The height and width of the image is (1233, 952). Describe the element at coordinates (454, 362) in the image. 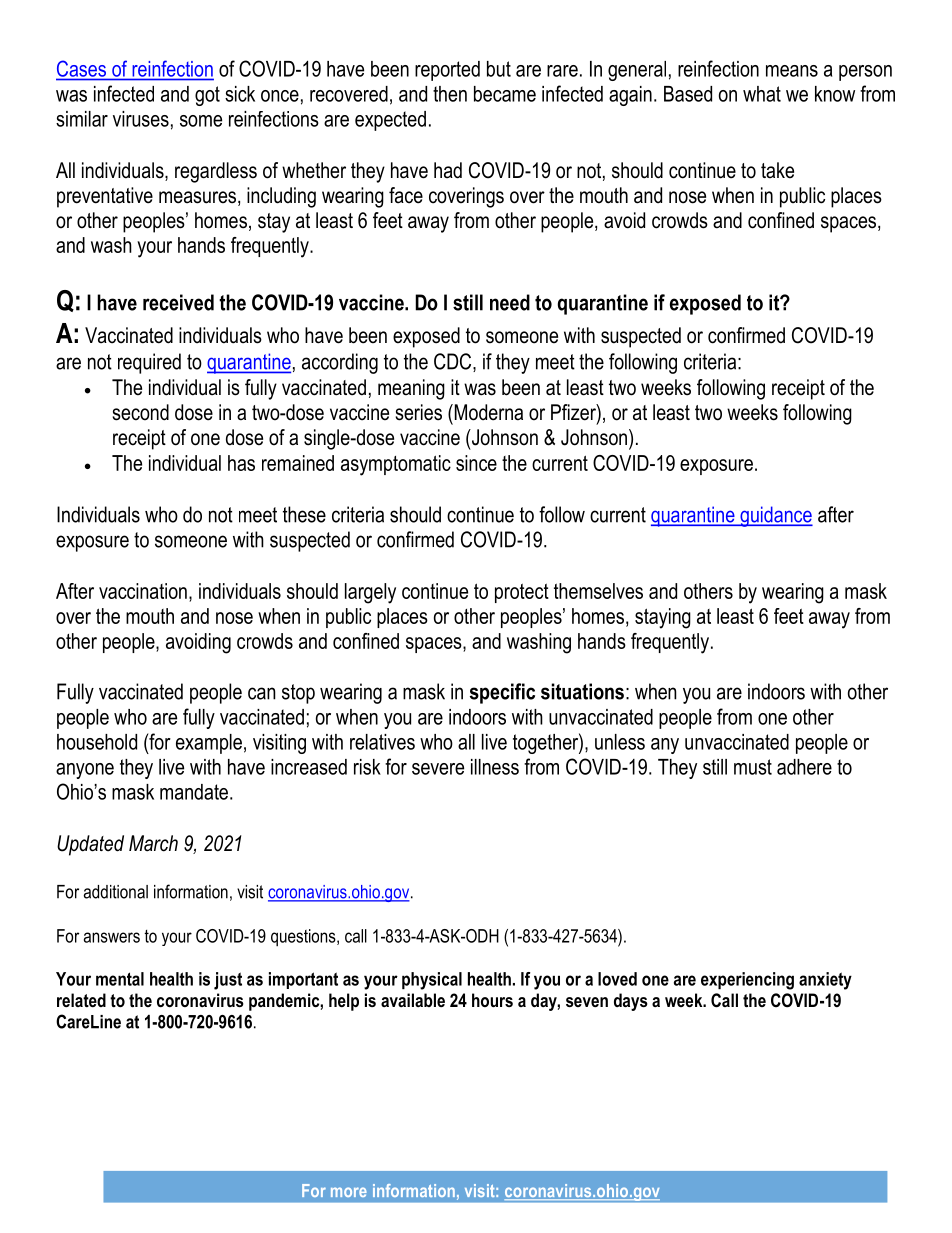

I see `CDC` at that location.
